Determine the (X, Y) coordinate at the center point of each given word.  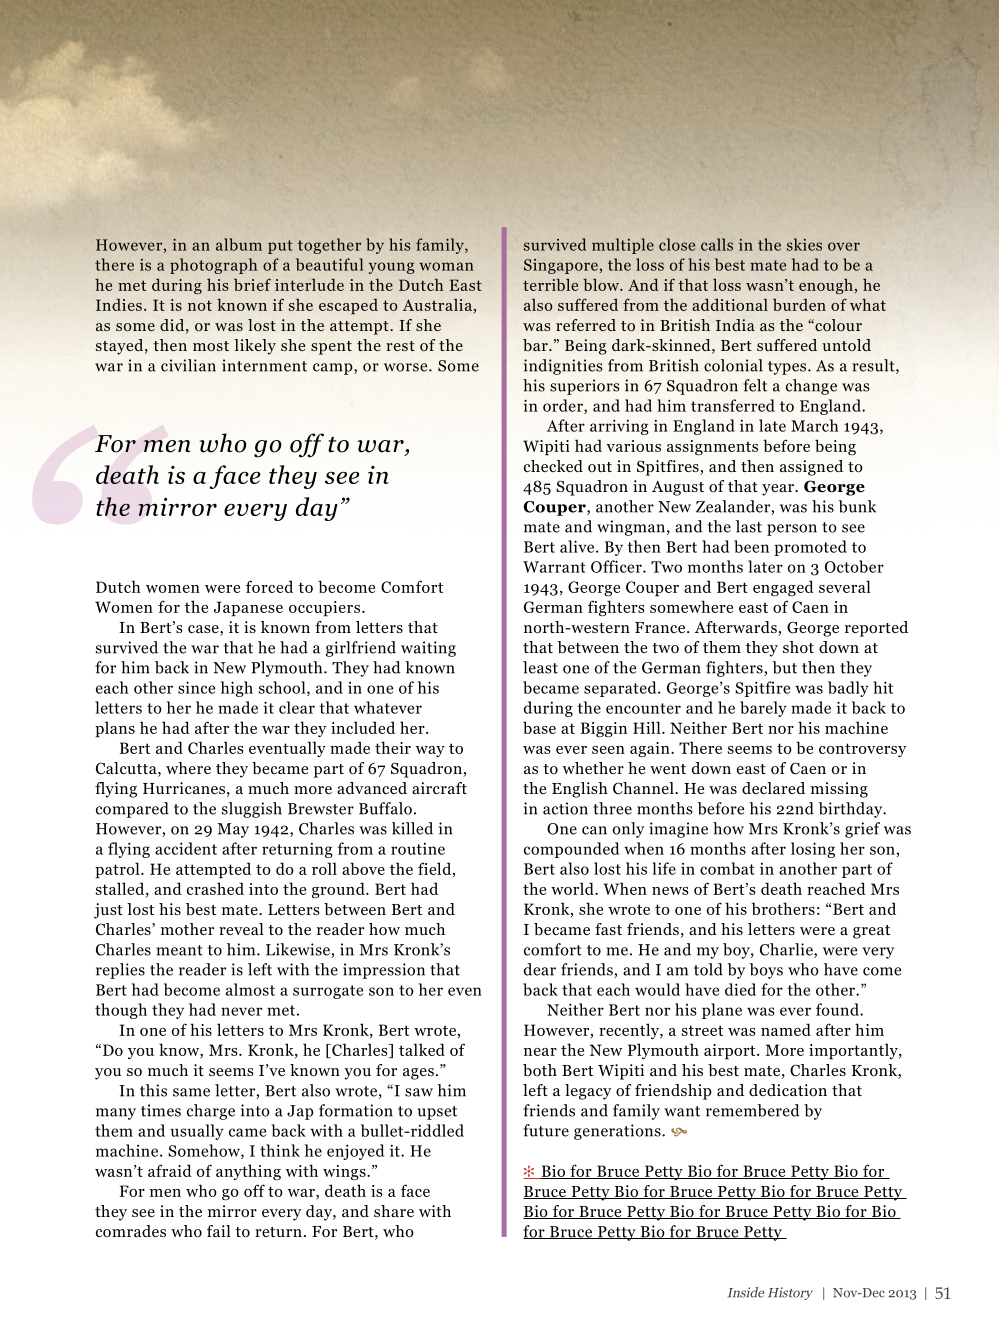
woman (446, 266)
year (779, 490)
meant (179, 950)
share (394, 1211)
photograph (213, 266)
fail (219, 1231)
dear (540, 969)
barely (763, 709)
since (196, 687)
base (539, 727)
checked (553, 466)
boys (766, 971)
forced (269, 586)
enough (826, 286)
